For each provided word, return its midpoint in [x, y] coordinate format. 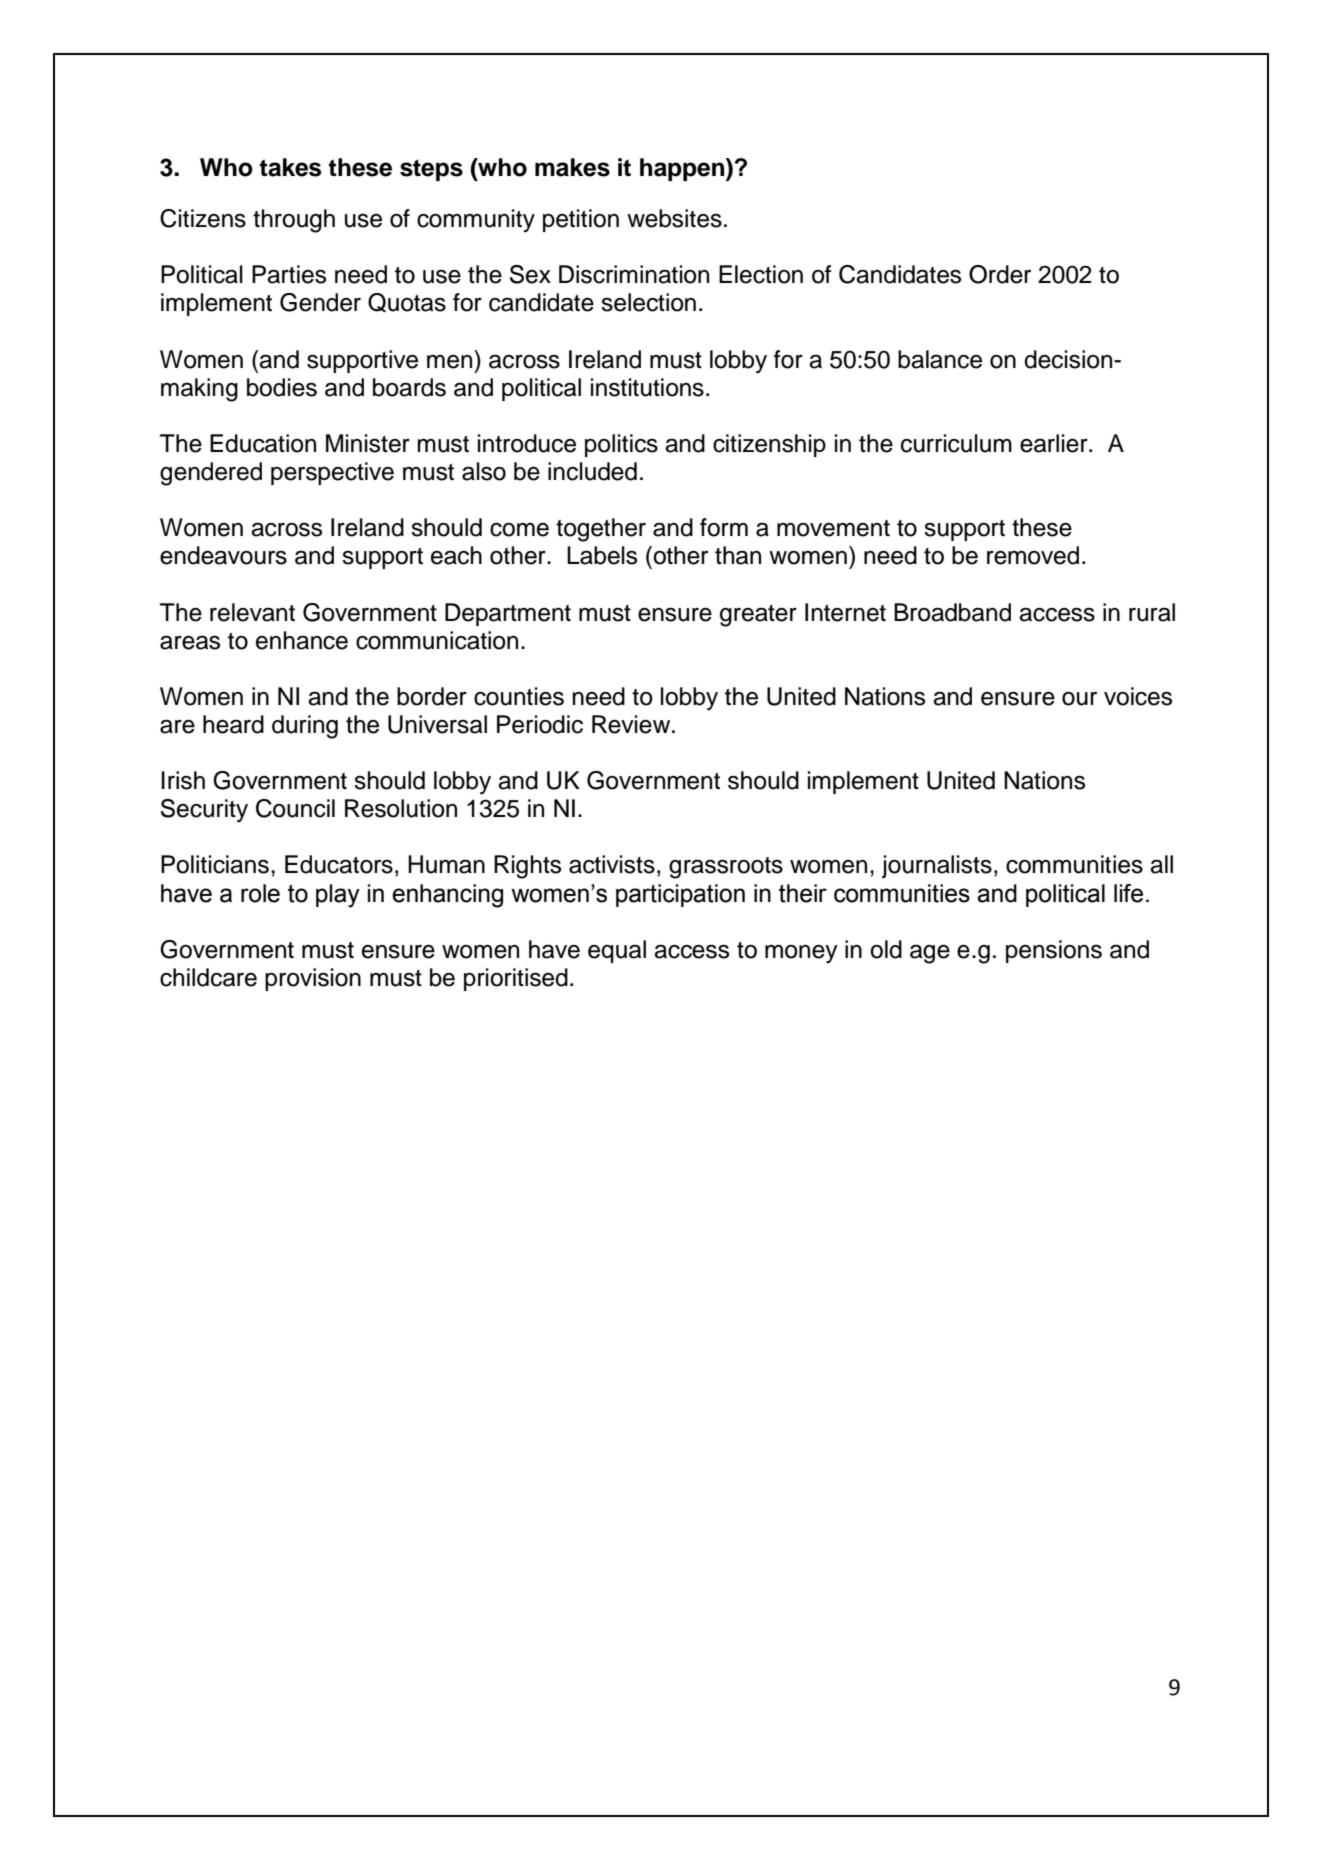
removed [1033, 555]
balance [940, 359]
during [305, 727]
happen [683, 169]
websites [674, 218]
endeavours [223, 555]
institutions [647, 387]
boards [409, 387]
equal [617, 951]
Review [632, 724]
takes [290, 167]
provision [313, 979]
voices [1138, 696]
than [738, 555]
